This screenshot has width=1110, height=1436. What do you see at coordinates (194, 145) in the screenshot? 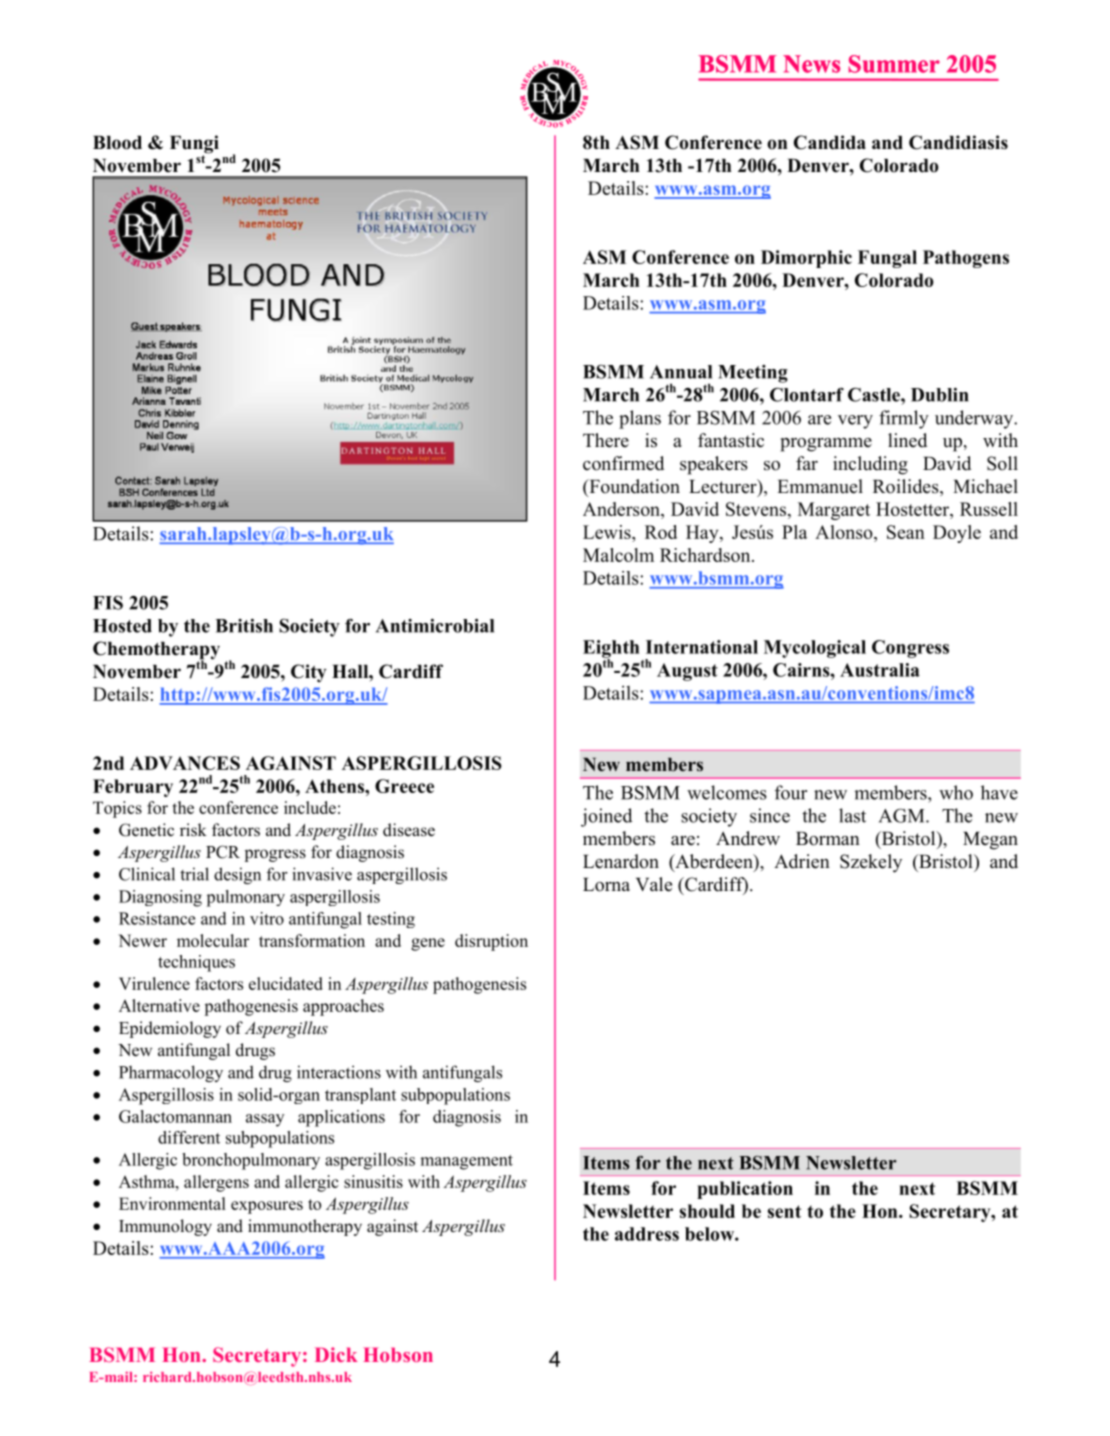
I see `Fungi` at bounding box center [194, 145].
